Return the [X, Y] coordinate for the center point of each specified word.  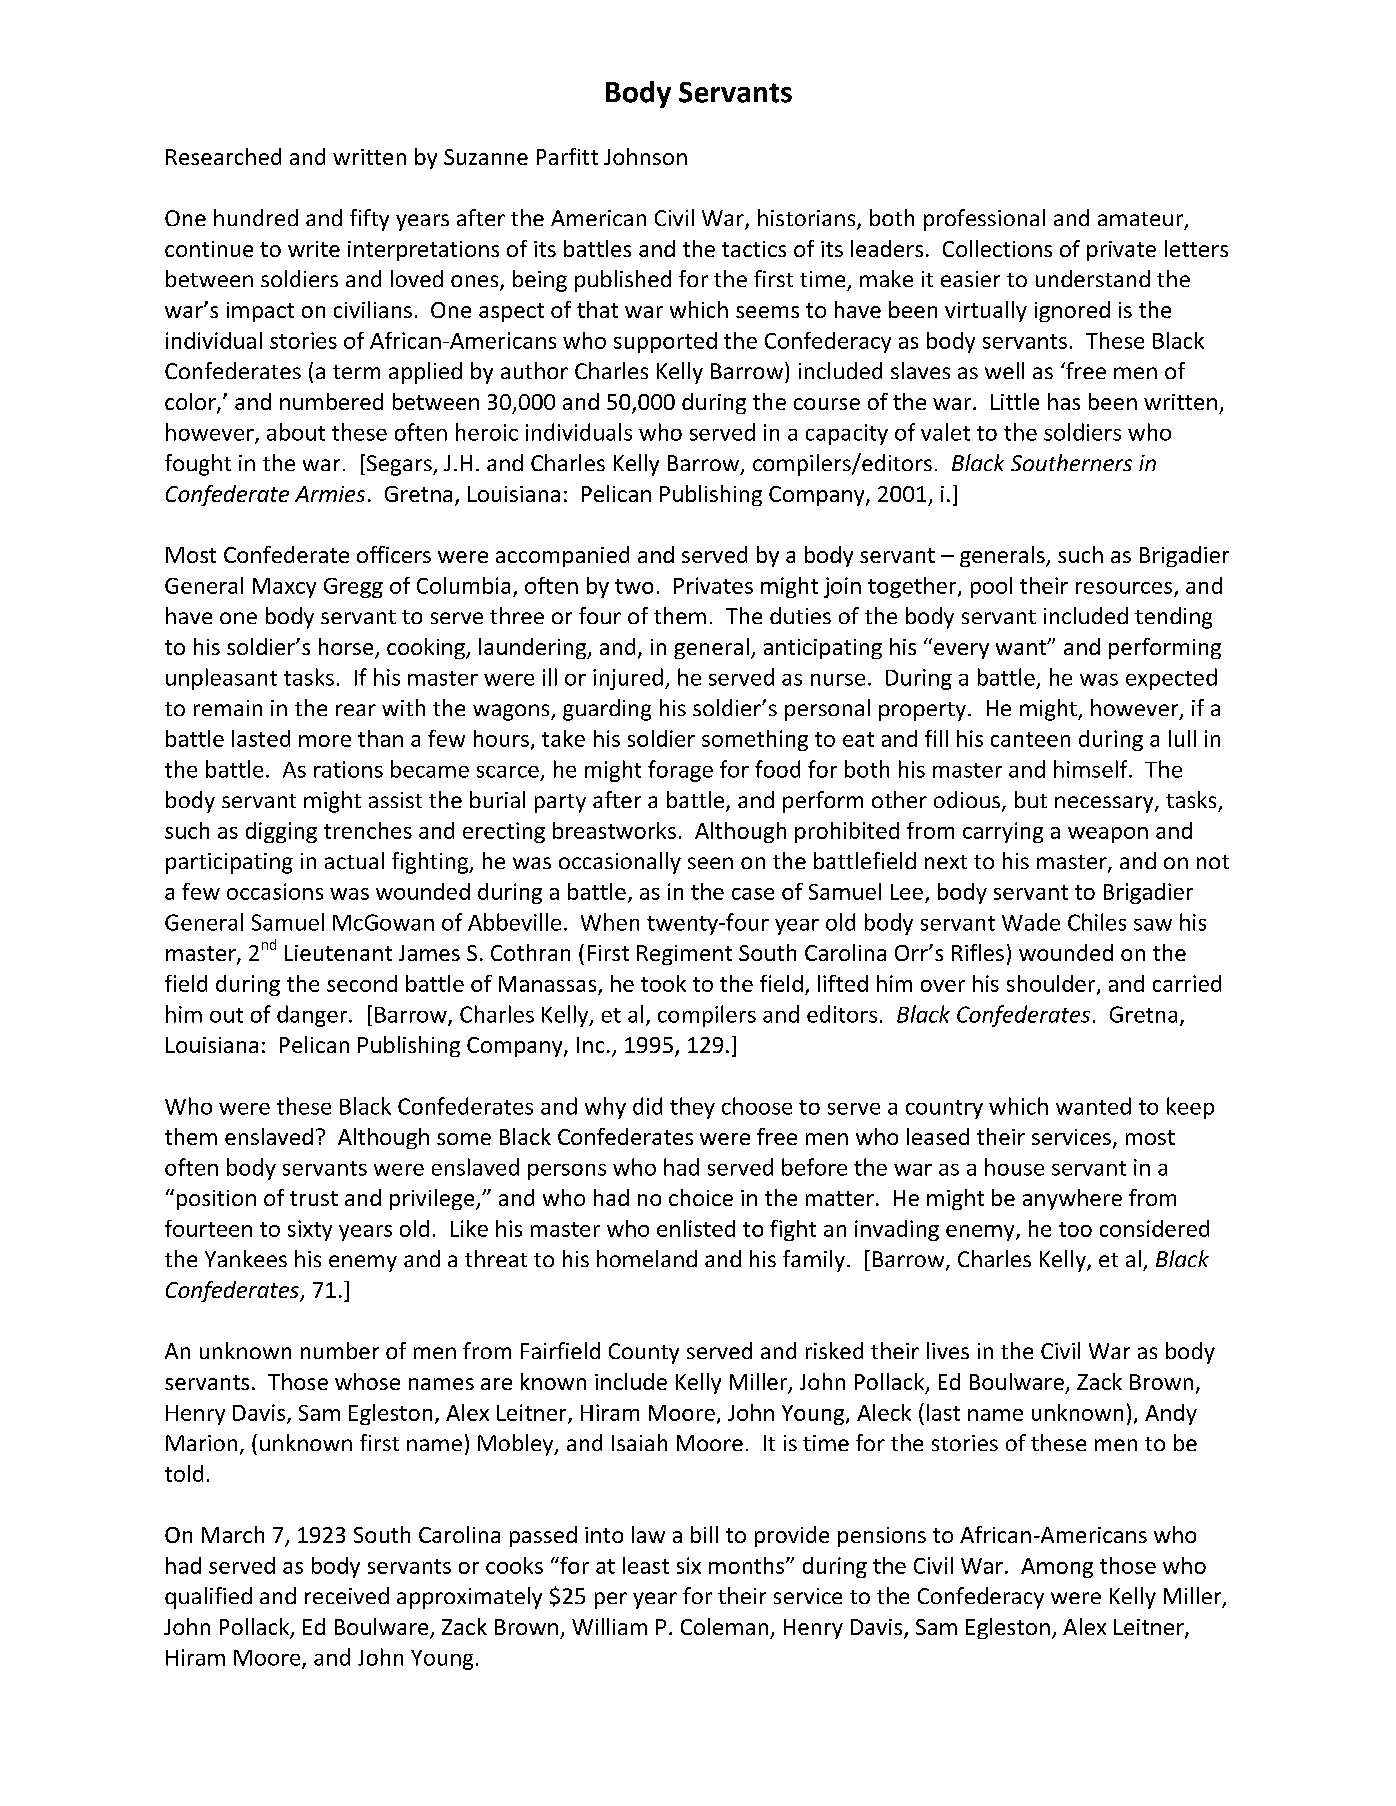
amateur [1142, 220]
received [347, 1595]
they [692, 1108]
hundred [256, 217]
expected [1171, 679]
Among [1057, 1568]
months [748, 1565]
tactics [754, 249]
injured [628, 679]
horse [347, 648]
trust [314, 1198]
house [1014, 1167]
